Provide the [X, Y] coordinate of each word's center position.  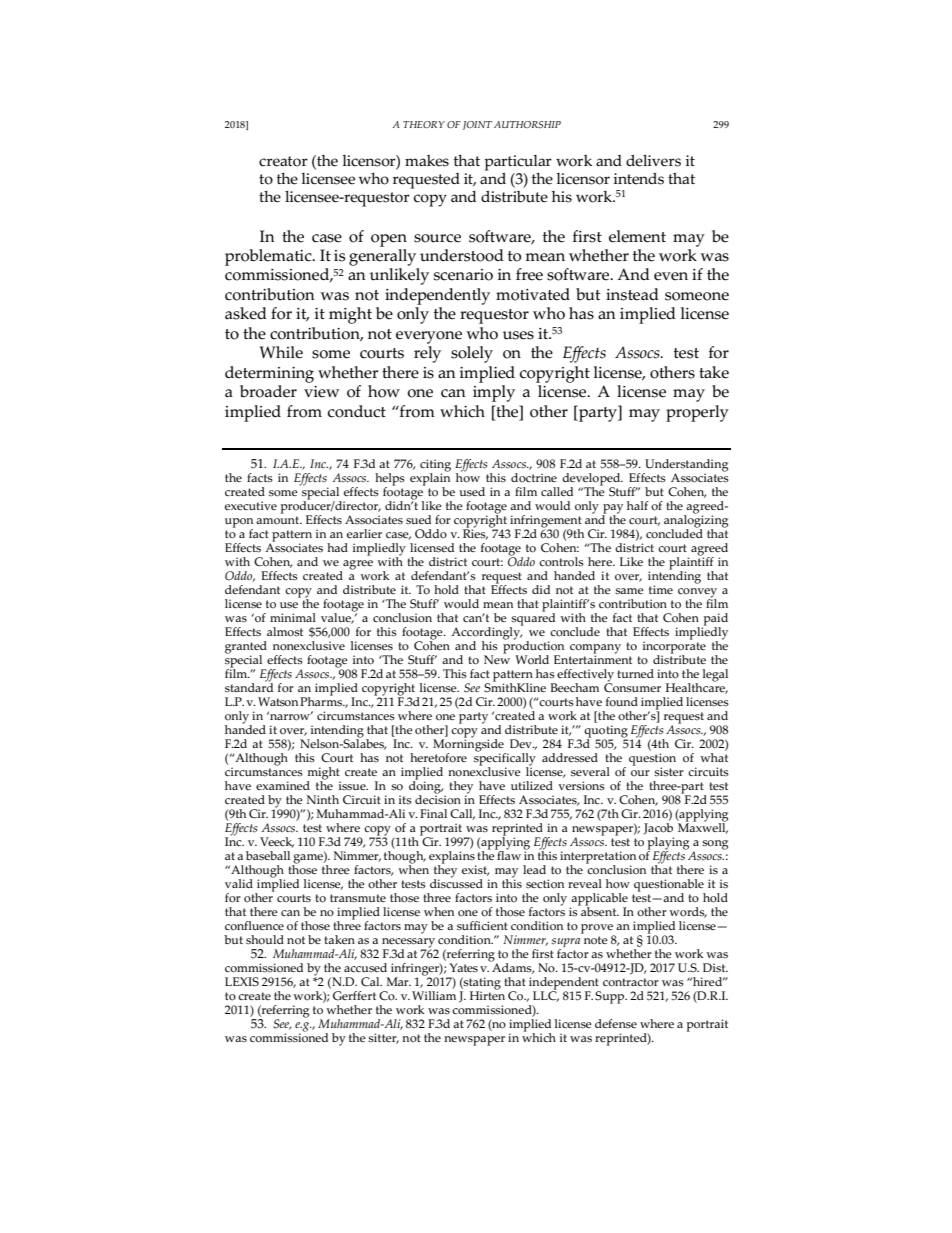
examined [283, 785]
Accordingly [487, 633]
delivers [653, 161]
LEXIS [242, 982]
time [661, 589]
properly [697, 413]
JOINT [477, 125]
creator [283, 161]
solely [472, 354]
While [281, 352]
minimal [293, 617]
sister [669, 772]
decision [438, 798]
